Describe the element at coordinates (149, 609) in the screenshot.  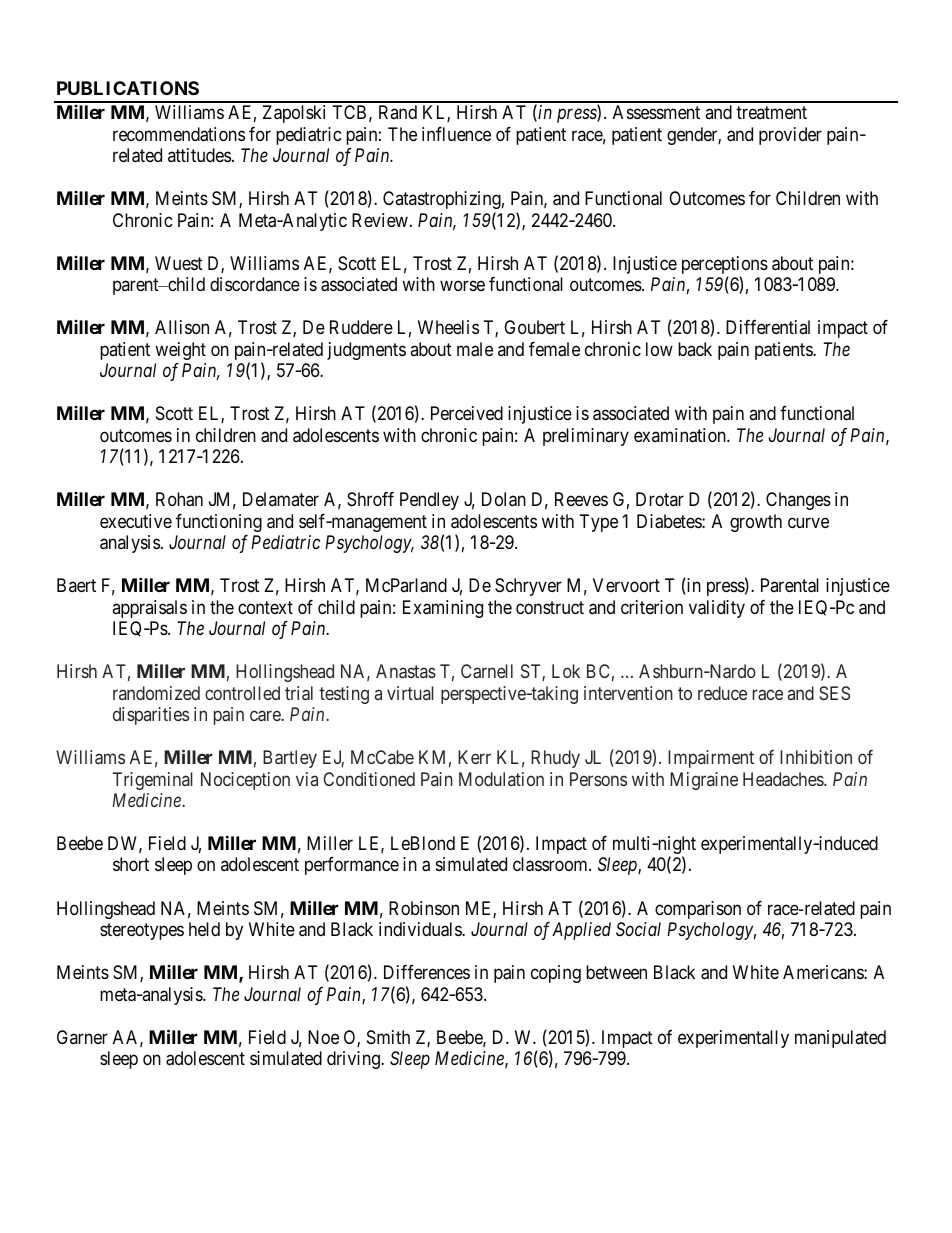
I see `appraisals` at that location.
